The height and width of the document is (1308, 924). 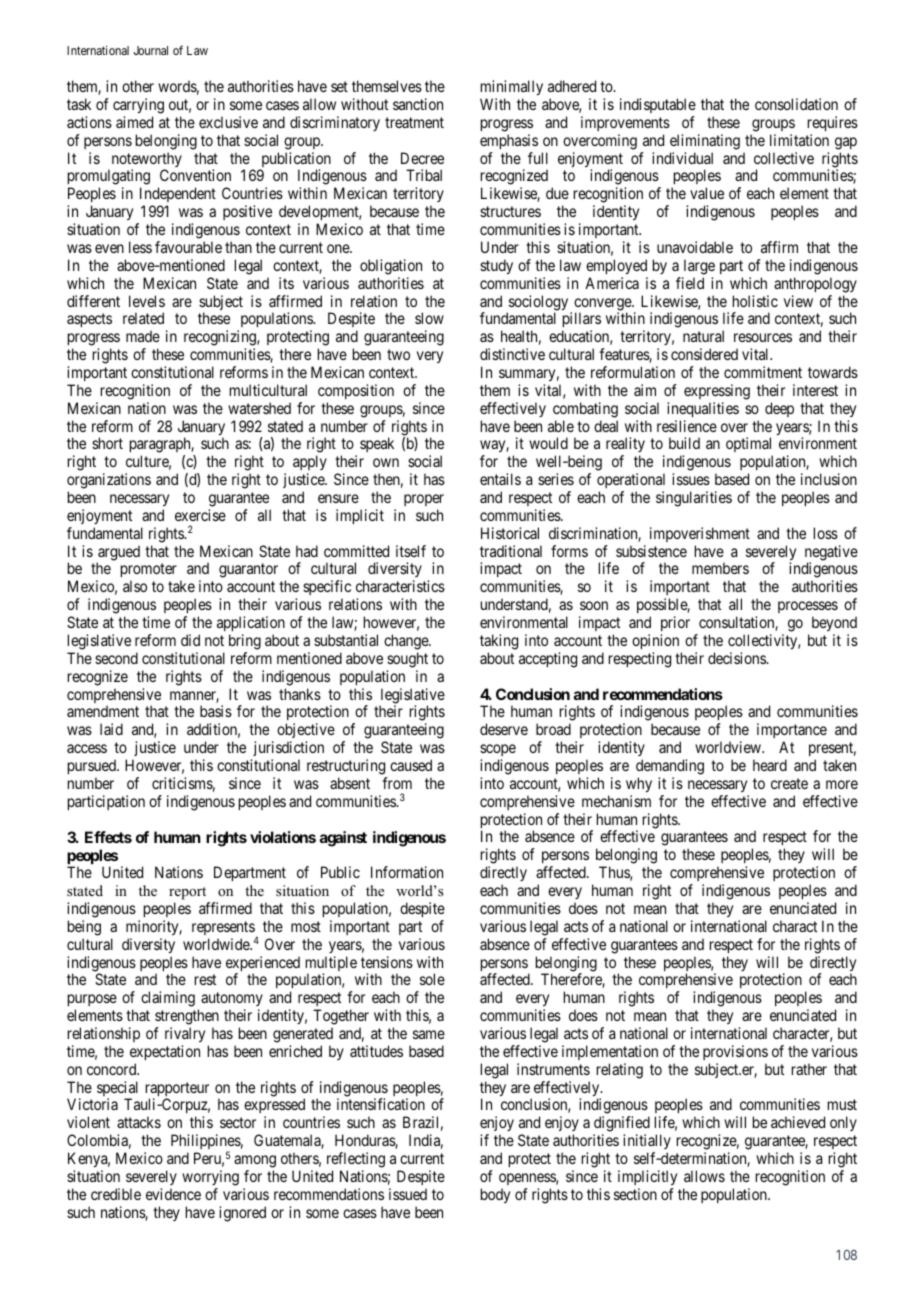 I want to click on from, so click(x=397, y=783).
